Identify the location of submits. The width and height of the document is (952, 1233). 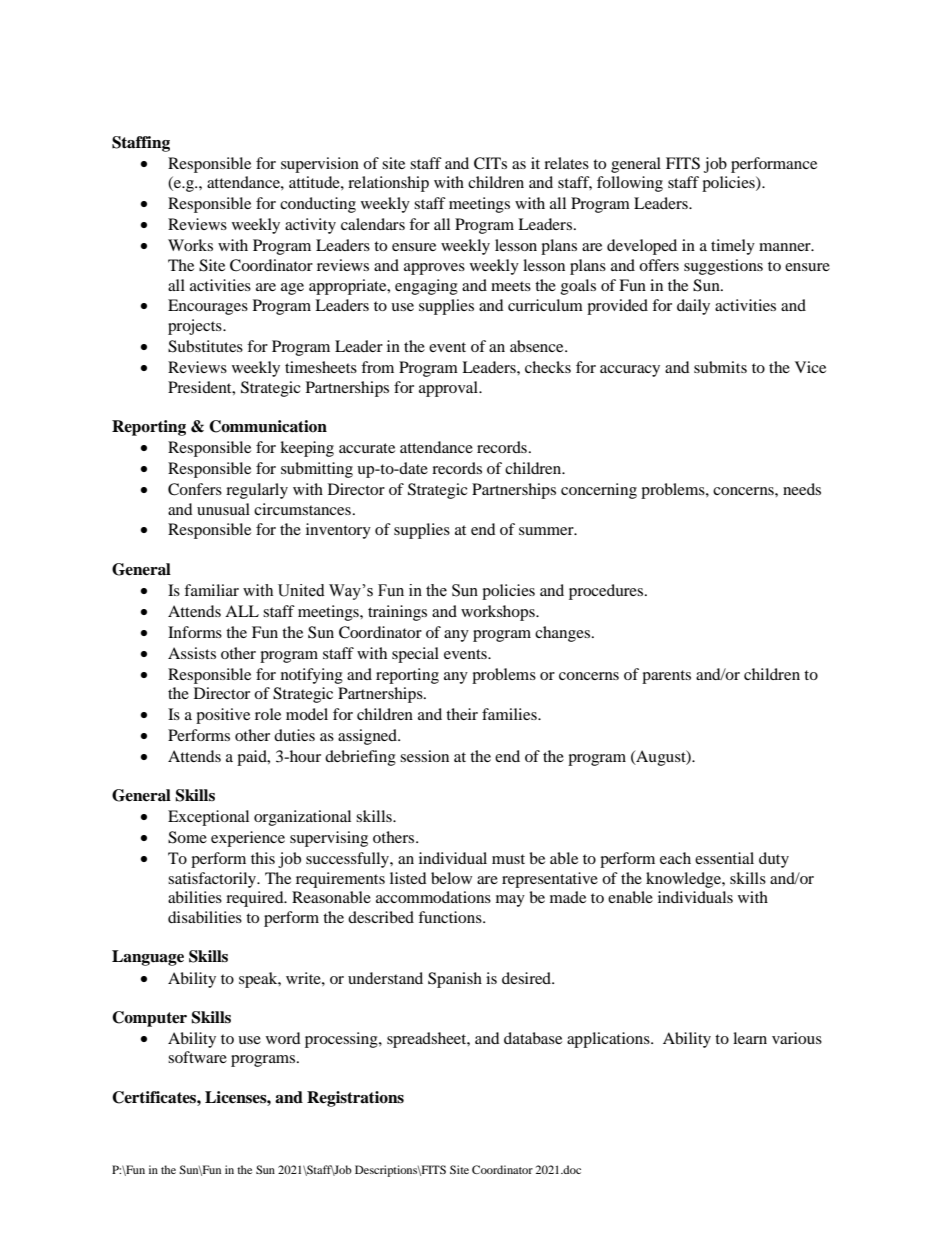
(720, 367).
